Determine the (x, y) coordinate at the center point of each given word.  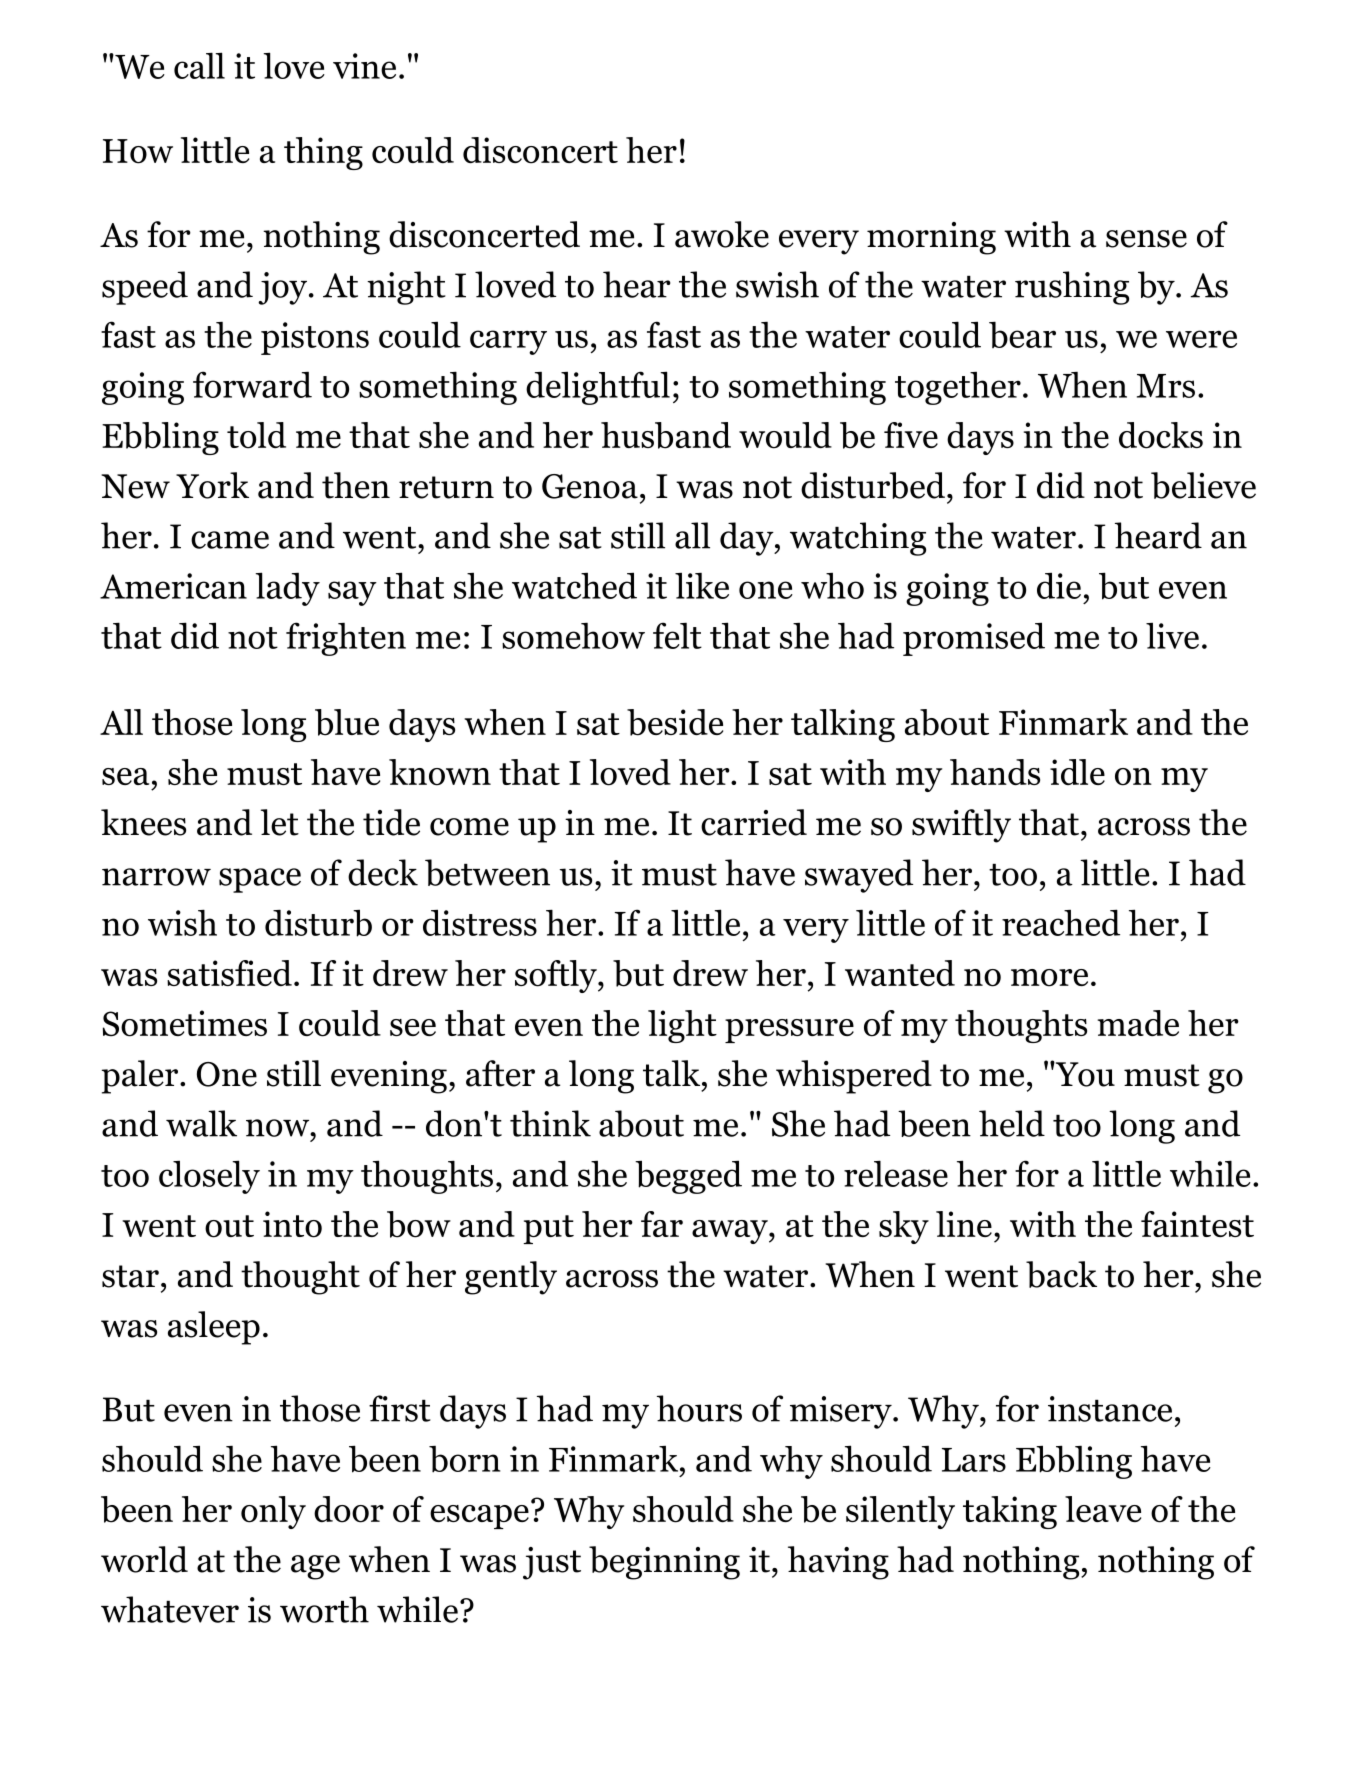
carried (754, 822)
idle (1077, 772)
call (199, 65)
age (315, 1567)
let (280, 822)
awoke (722, 234)
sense (1146, 239)
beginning (664, 1563)
